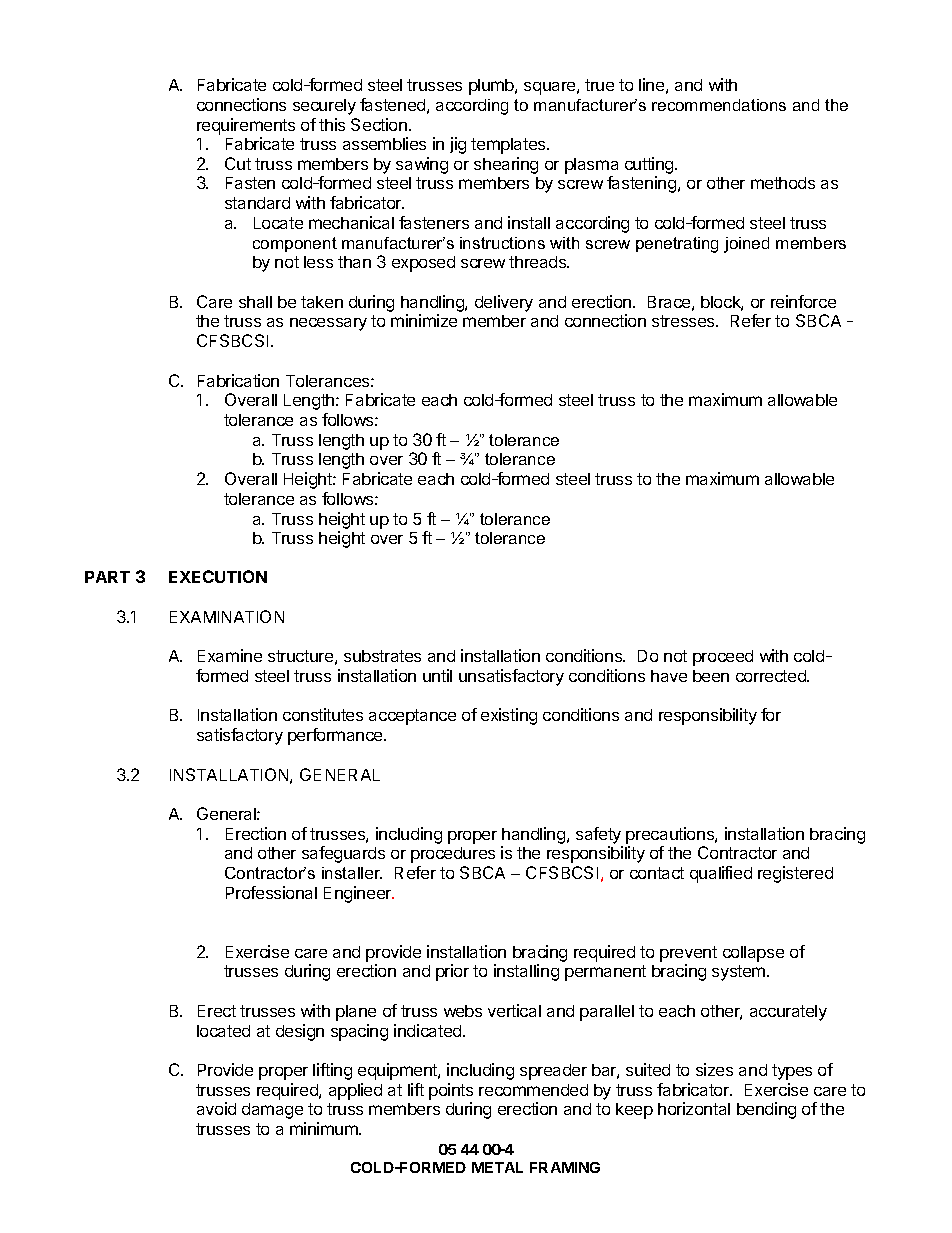  What do you see at coordinates (382, 656) in the image?
I see `substrates` at bounding box center [382, 656].
